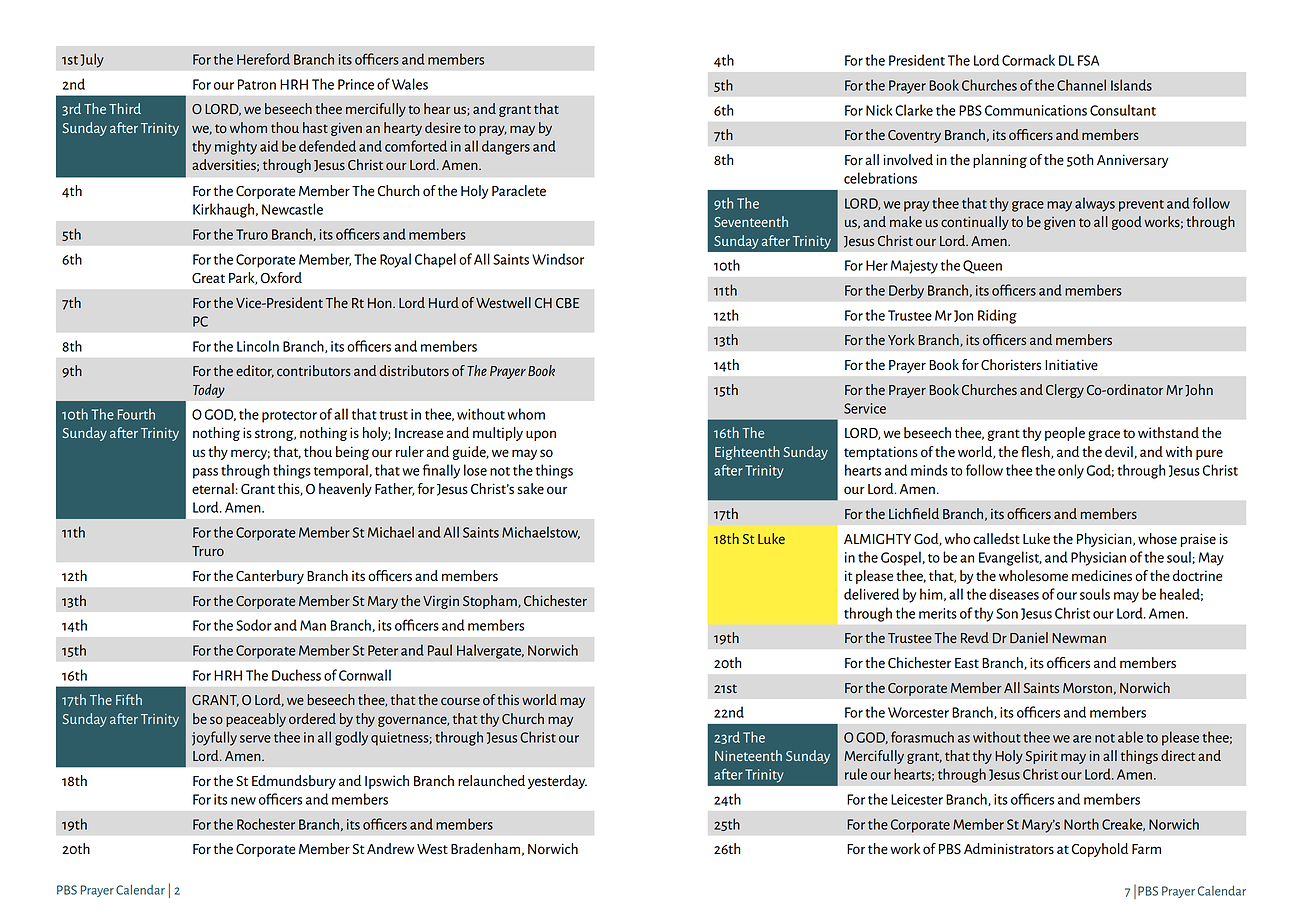  Describe the element at coordinates (266, 824) in the page. I see `Rochester` at that location.
